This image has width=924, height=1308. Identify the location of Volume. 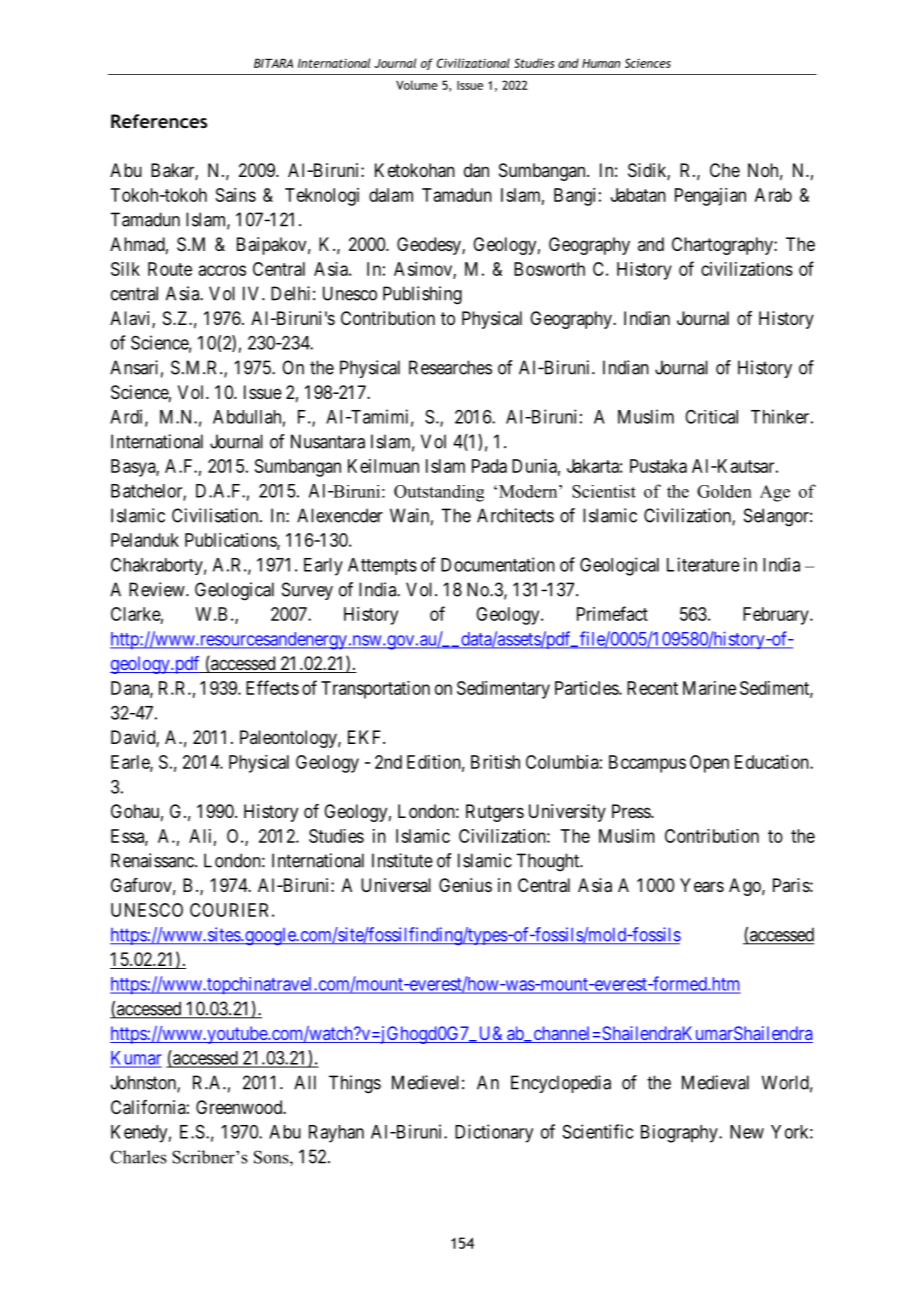
(417, 85).
